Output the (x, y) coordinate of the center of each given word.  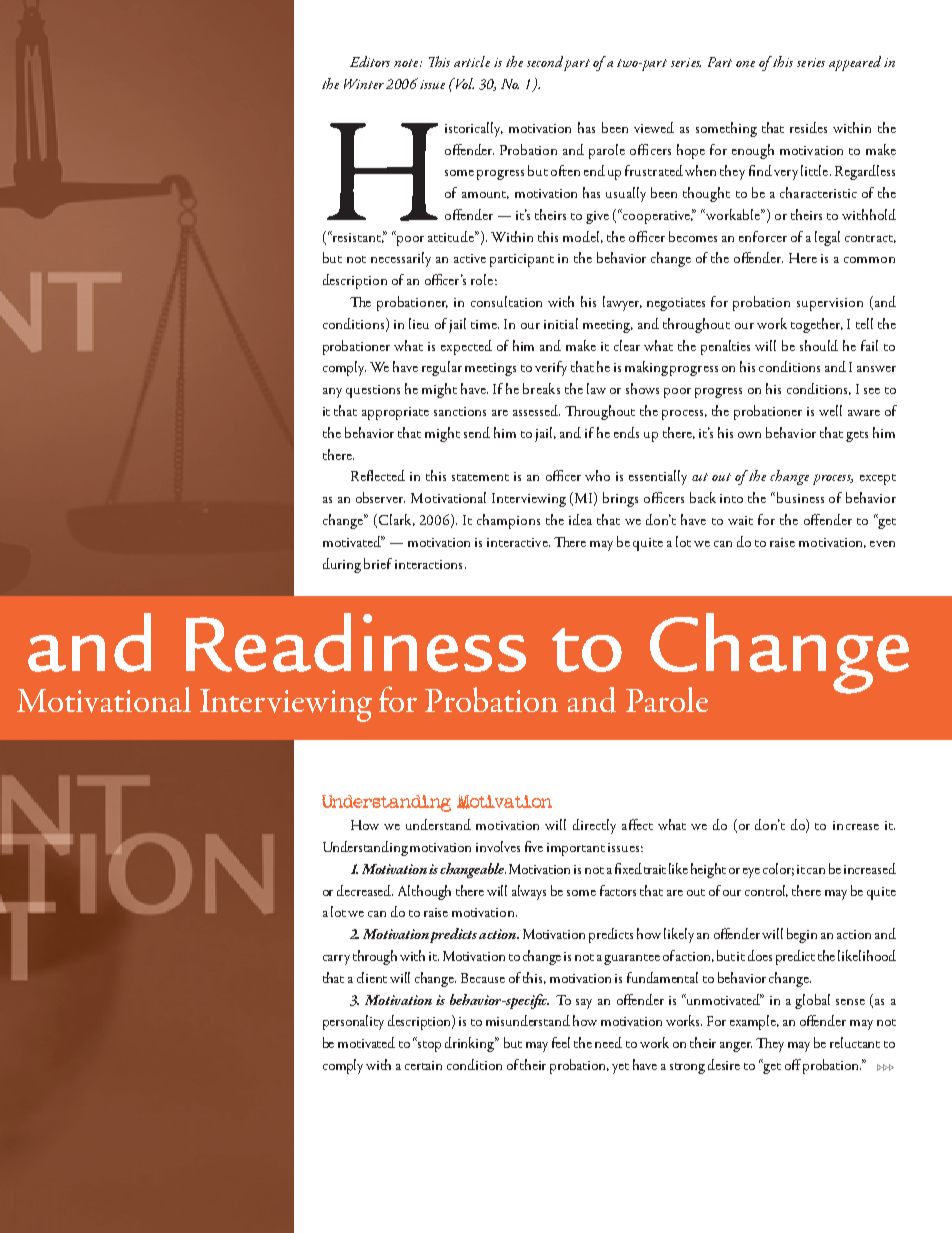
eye (751, 873)
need (608, 1042)
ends (626, 432)
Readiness (356, 642)
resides (808, 127)
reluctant (855, 1042)
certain (423, 1065)
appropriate (395, 413)
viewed (654, 127)
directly (594, 826)
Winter (364, 84)
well (830, 410)
